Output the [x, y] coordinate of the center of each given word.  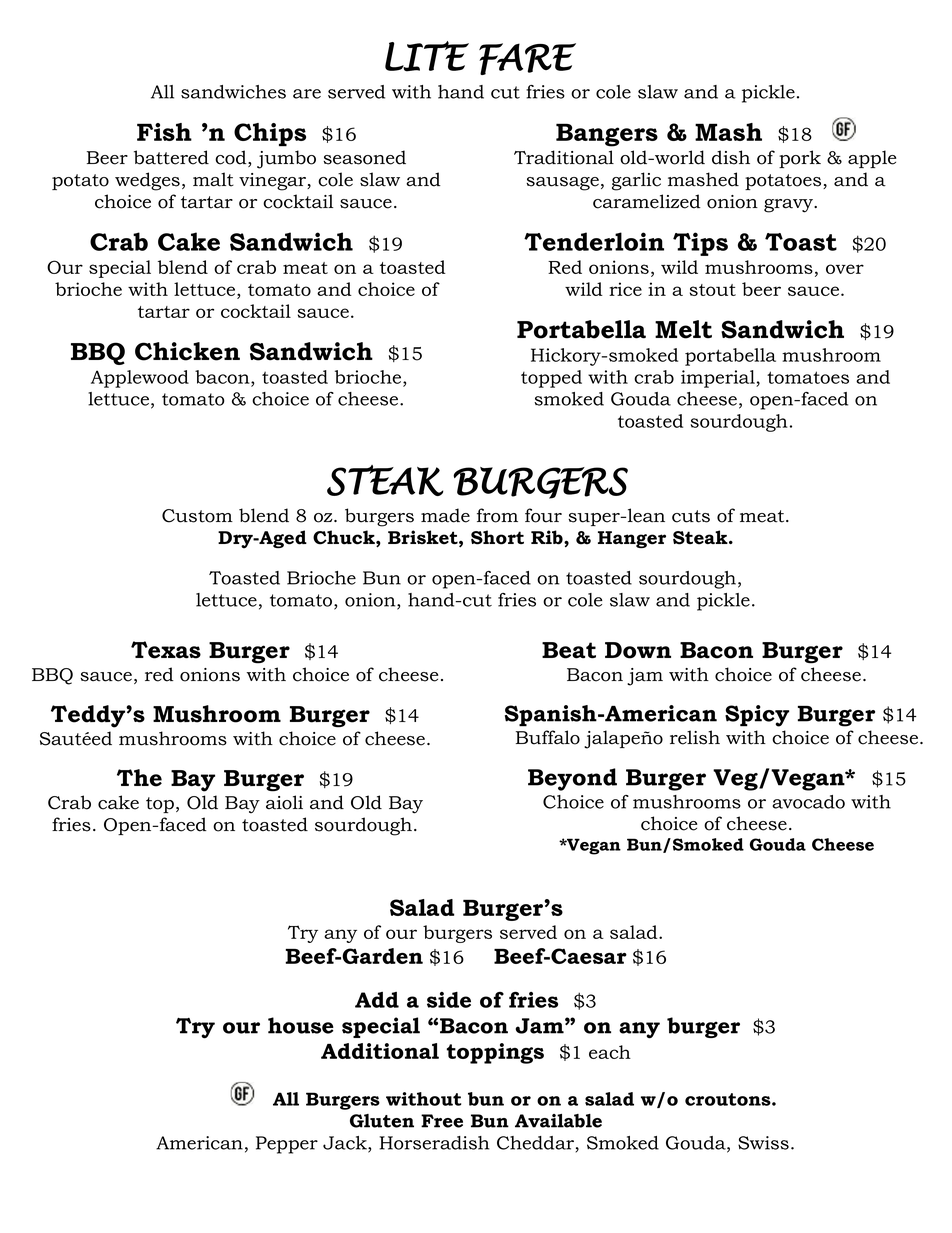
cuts [691, 516]
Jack [346, 1144]
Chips [270, 135]
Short [497, 537]
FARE [527, 59]
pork [800, 159]
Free [442, 1121]
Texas [166, 650]
